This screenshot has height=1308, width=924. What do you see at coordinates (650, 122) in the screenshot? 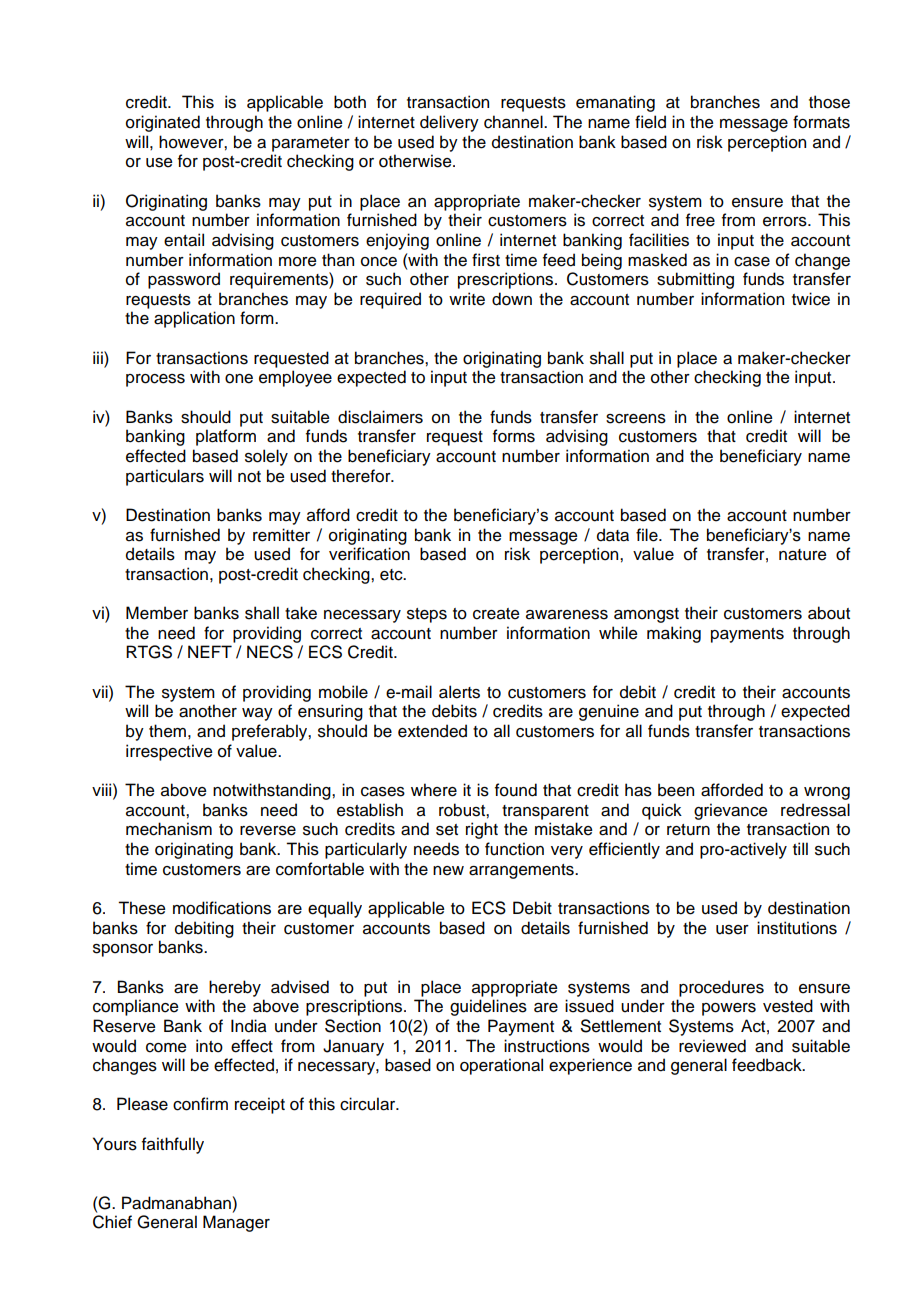
I see `field` at bounding box center [650, 122].
